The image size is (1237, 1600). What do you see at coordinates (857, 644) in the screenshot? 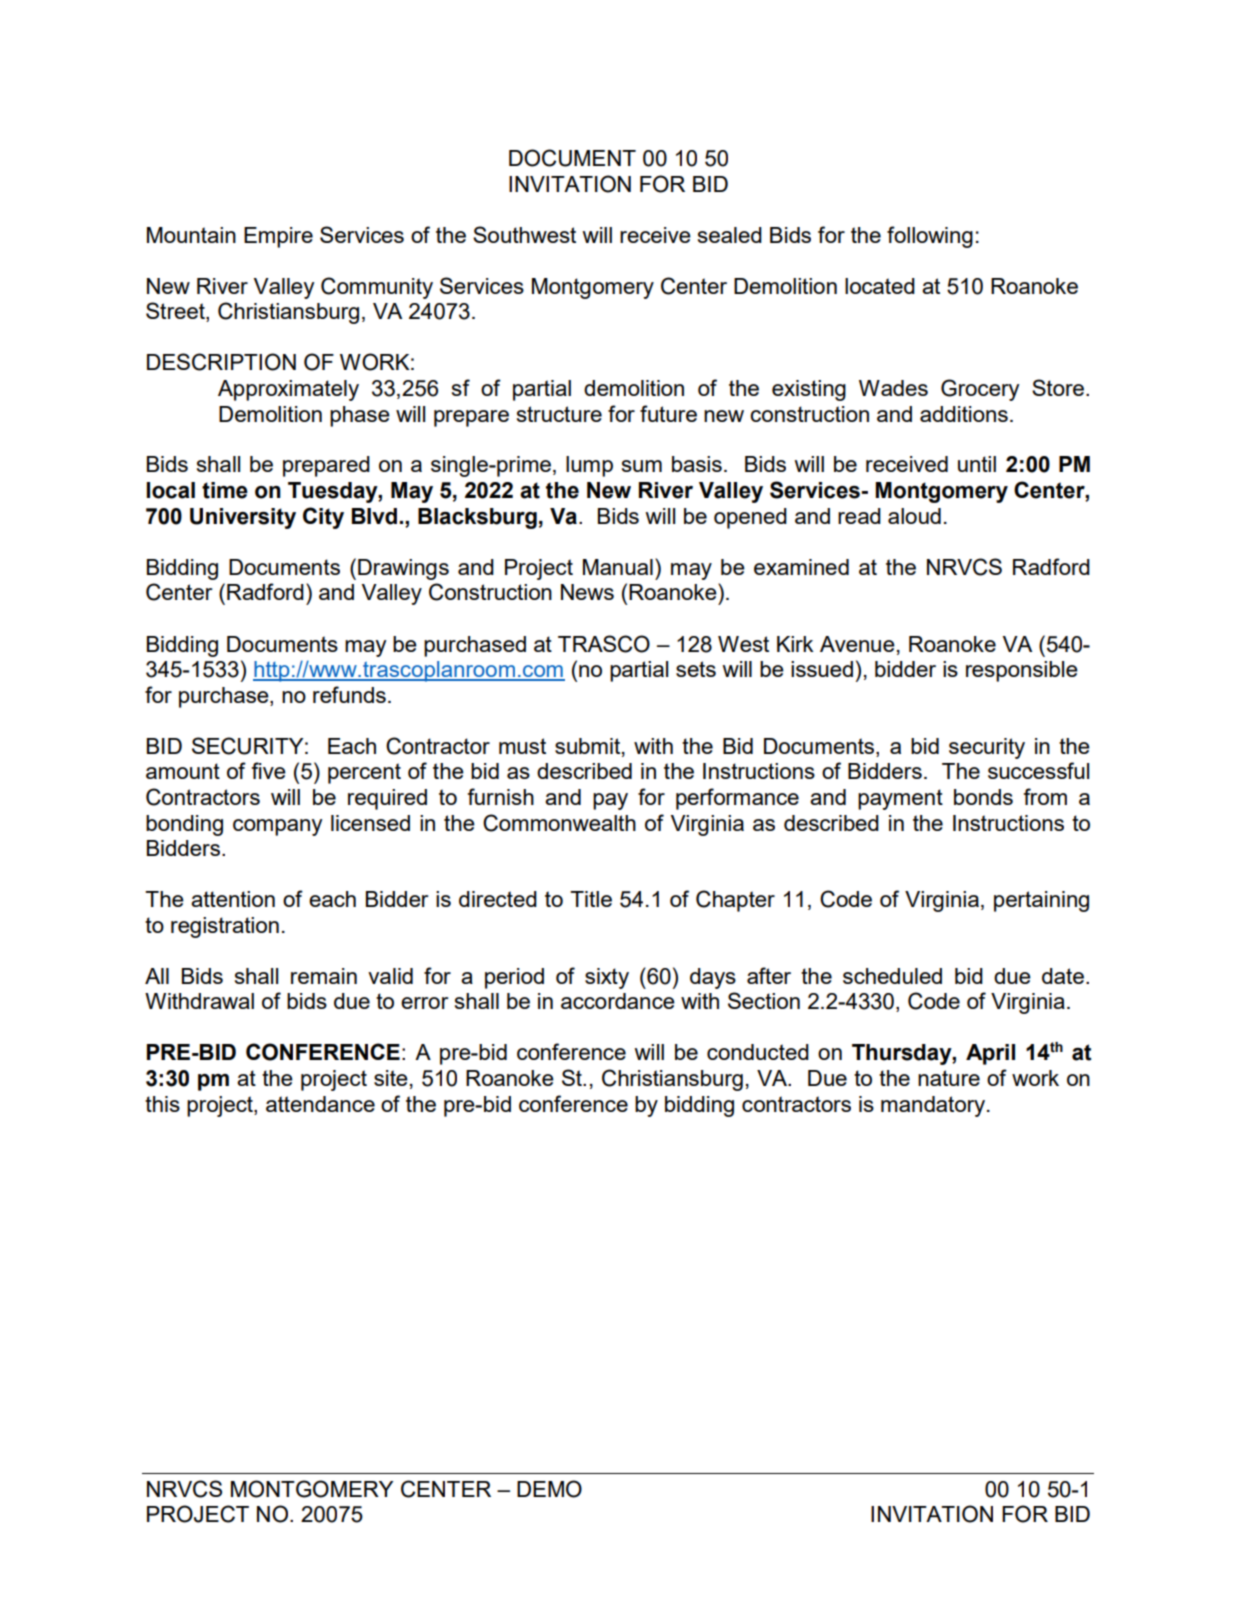
I see `Avenue` at bounding box center [857, 644].
